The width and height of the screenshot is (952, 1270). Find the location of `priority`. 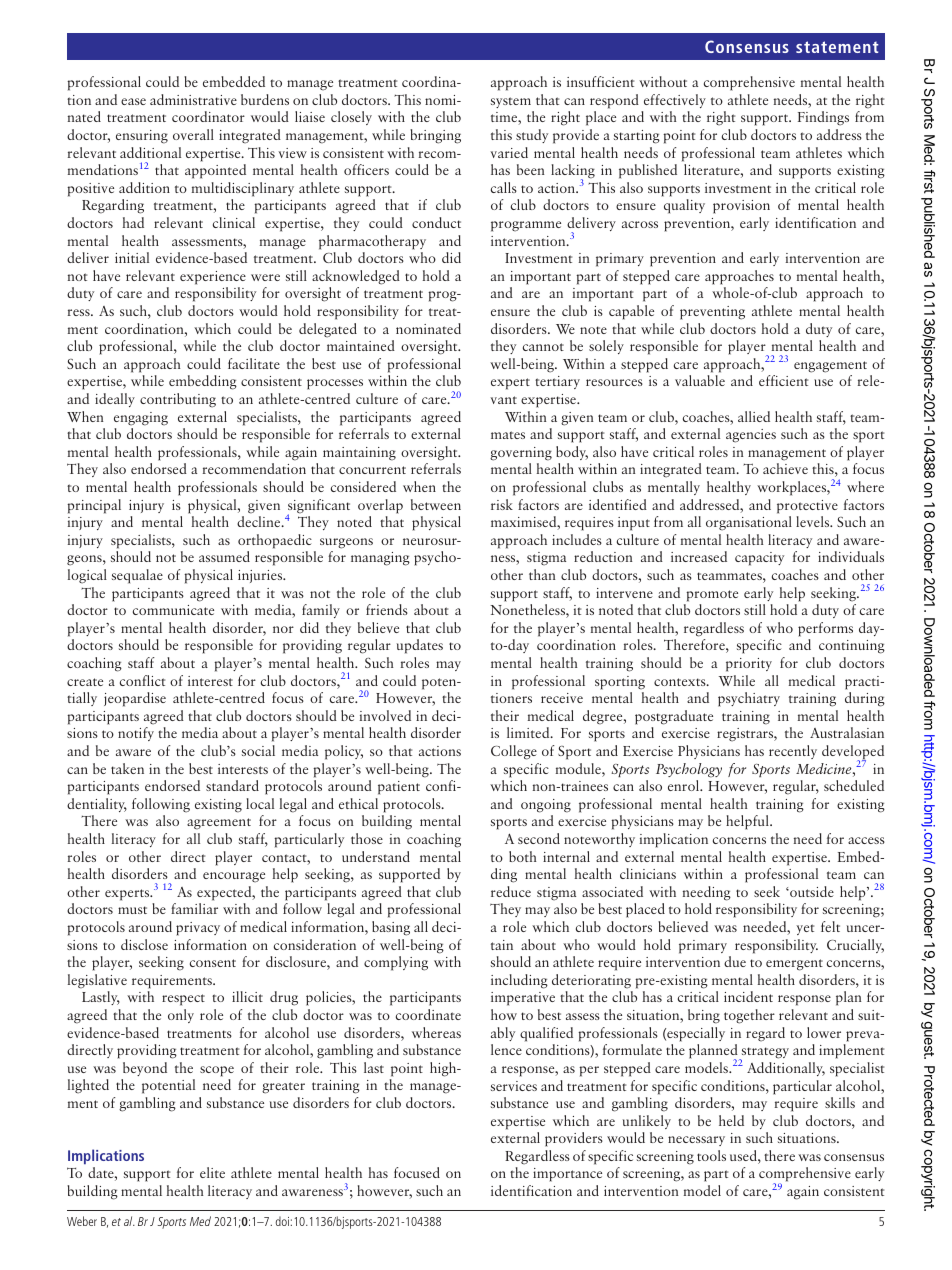

priority is located at coordinates (749, 665).
